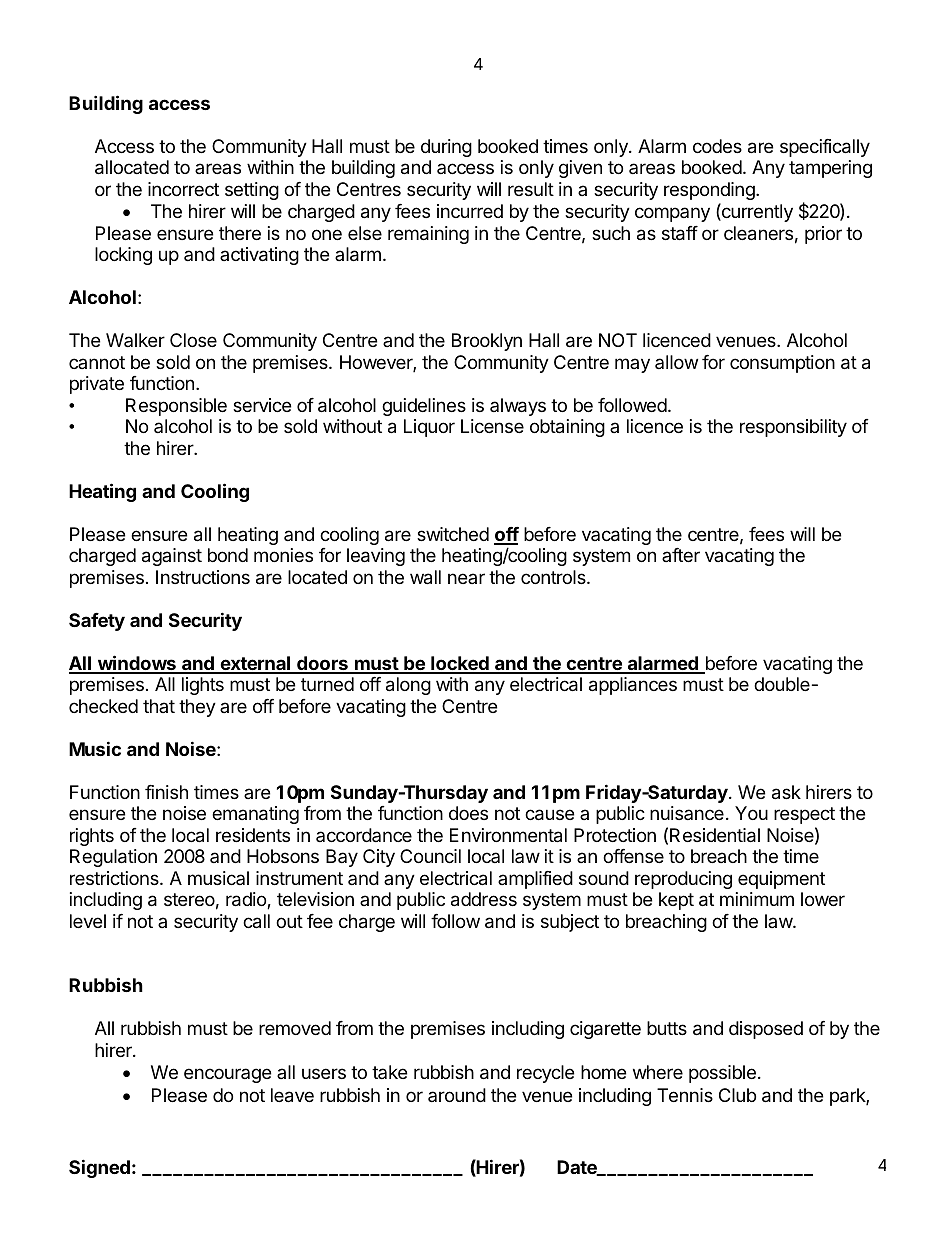 This screenshot has height=1233, width=952. Describe the element at coordinates (183, 189) in the screenshot. I see `incorrect` at that location.
